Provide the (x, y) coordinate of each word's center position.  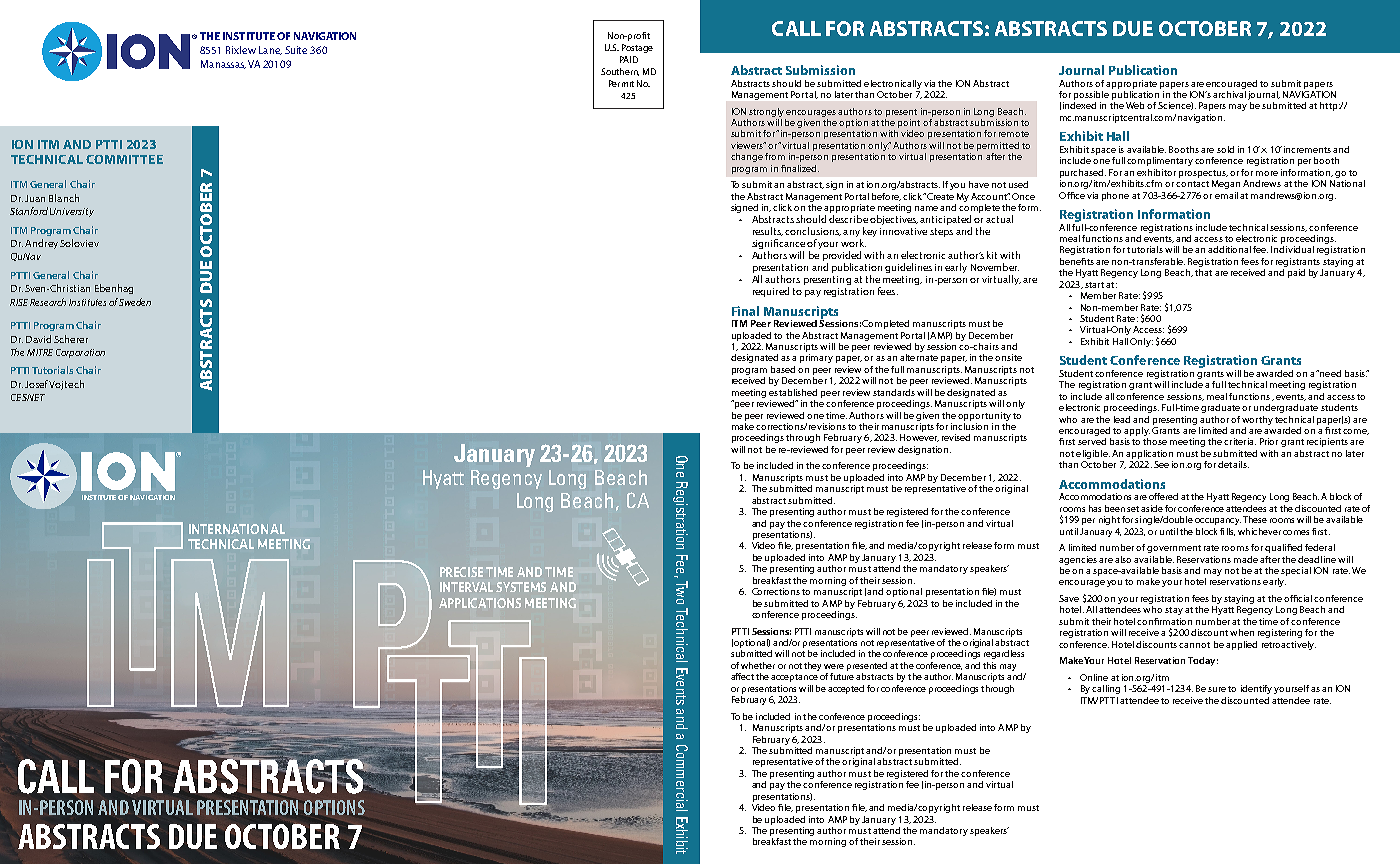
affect (742, 676)
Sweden (135, 302)
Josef (37, 384)
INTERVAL (466, 587)
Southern (620, 72)
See (1161, 464)
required (771, 292)
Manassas (223, 64)
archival (1229, 93)
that (1203, 272)
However (919, 438)
